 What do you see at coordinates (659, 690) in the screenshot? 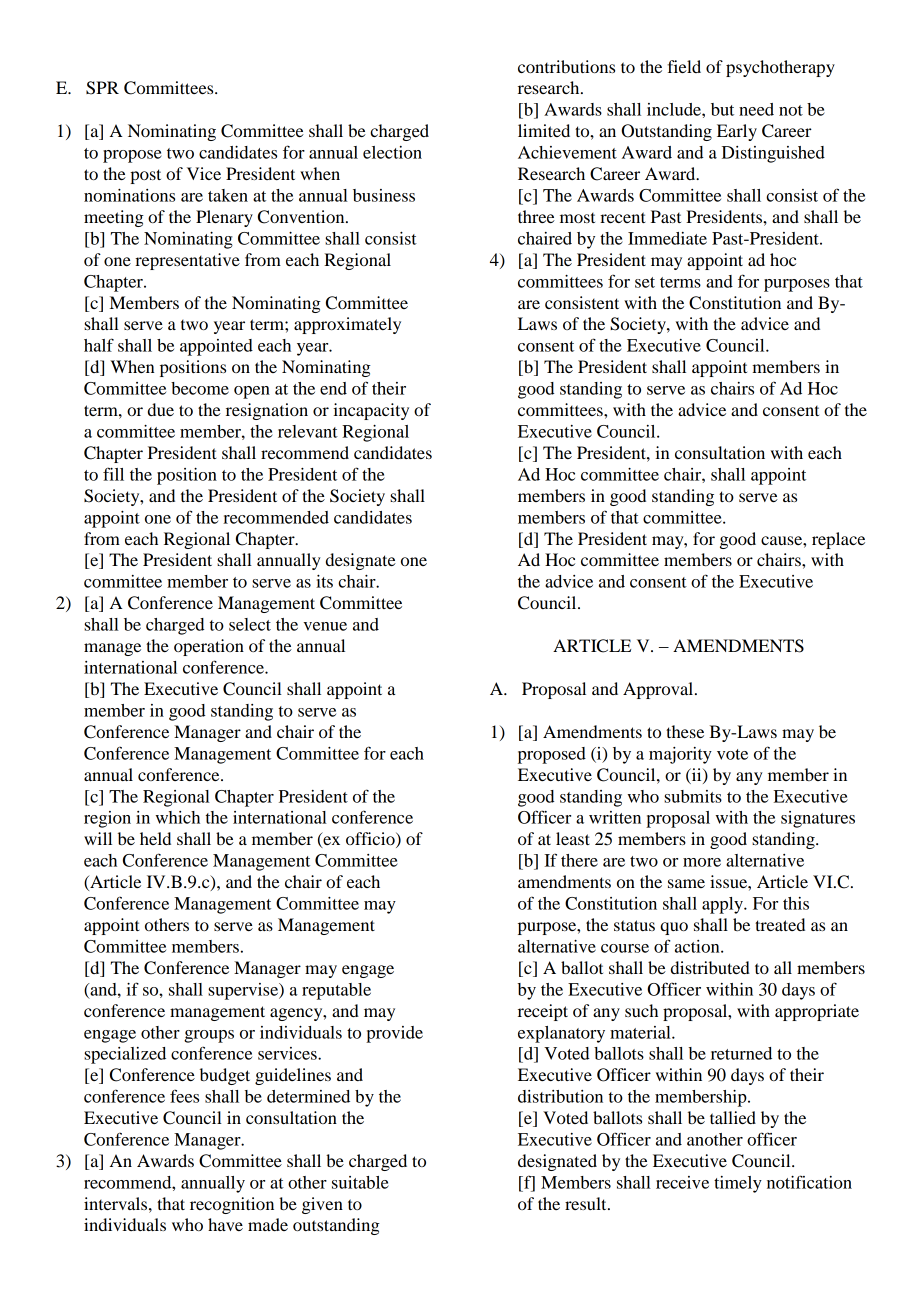
I see `Approval` at bounding box center [659, 690].
